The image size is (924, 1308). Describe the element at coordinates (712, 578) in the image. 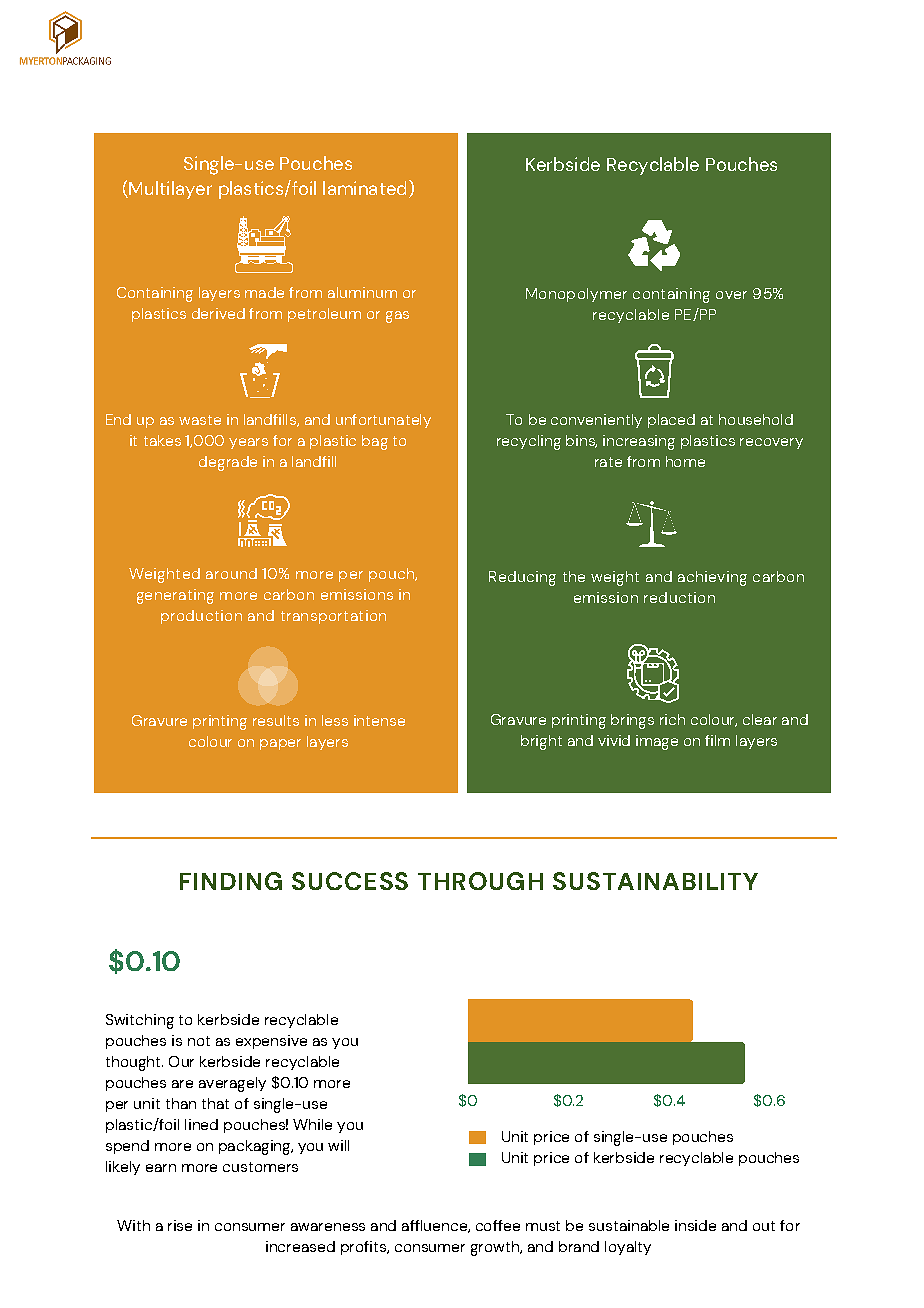

I see `achieving` at that location.
